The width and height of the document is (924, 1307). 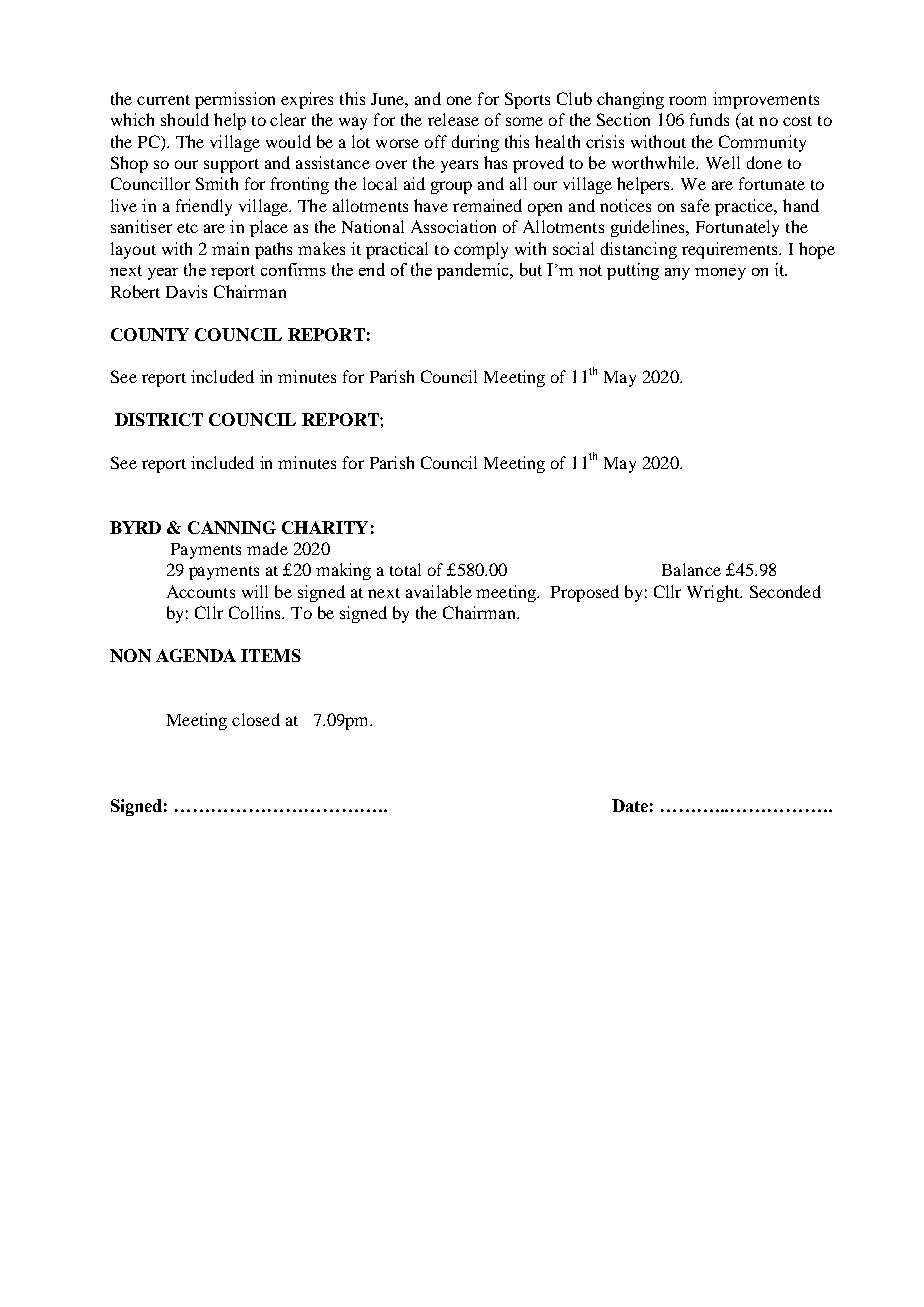 What do you see at coordinates (325, 527) in the document?
I see `CHARITY` at bounding box center [325, 527].
